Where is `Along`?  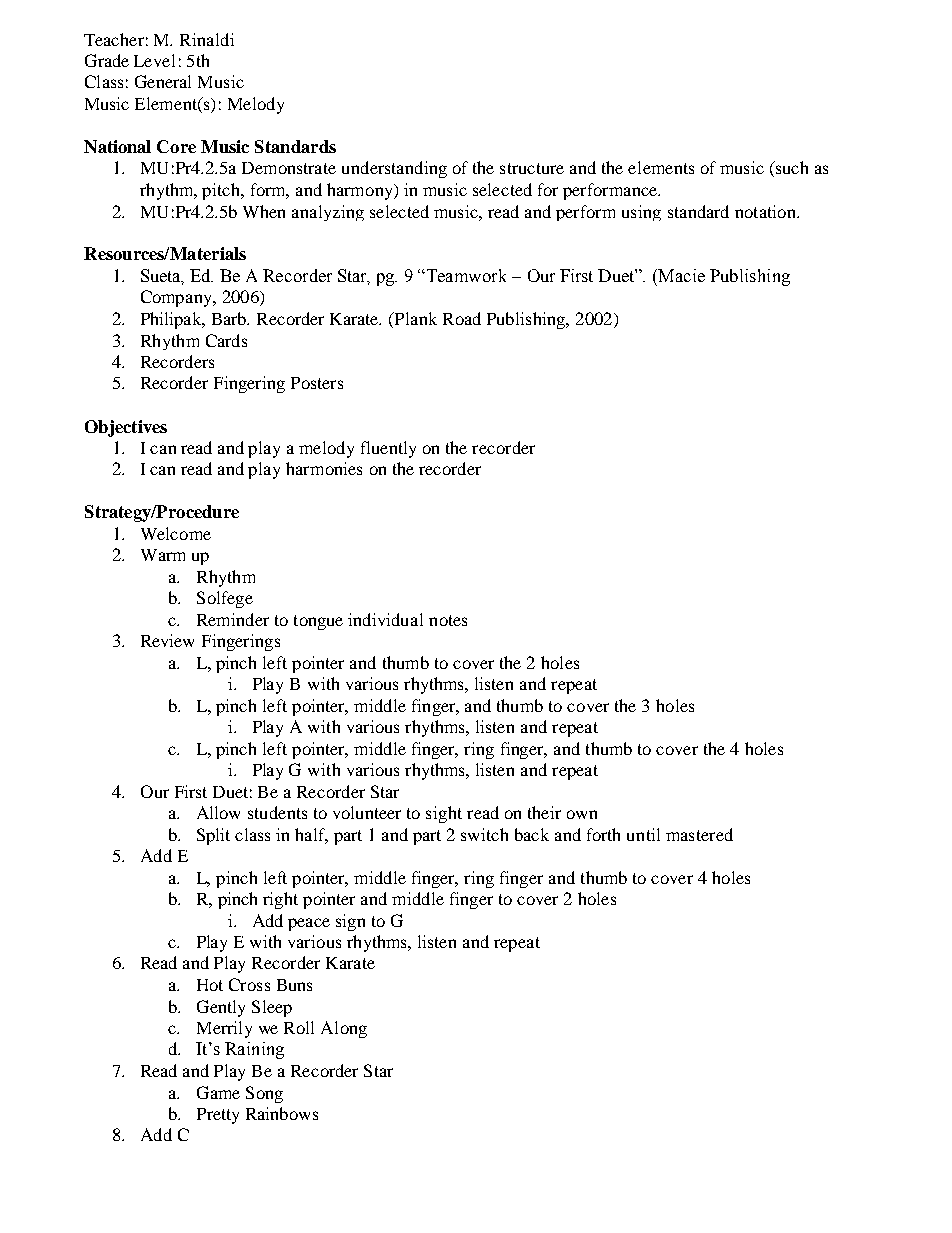
Along is located at coordinates (344, 1029).
